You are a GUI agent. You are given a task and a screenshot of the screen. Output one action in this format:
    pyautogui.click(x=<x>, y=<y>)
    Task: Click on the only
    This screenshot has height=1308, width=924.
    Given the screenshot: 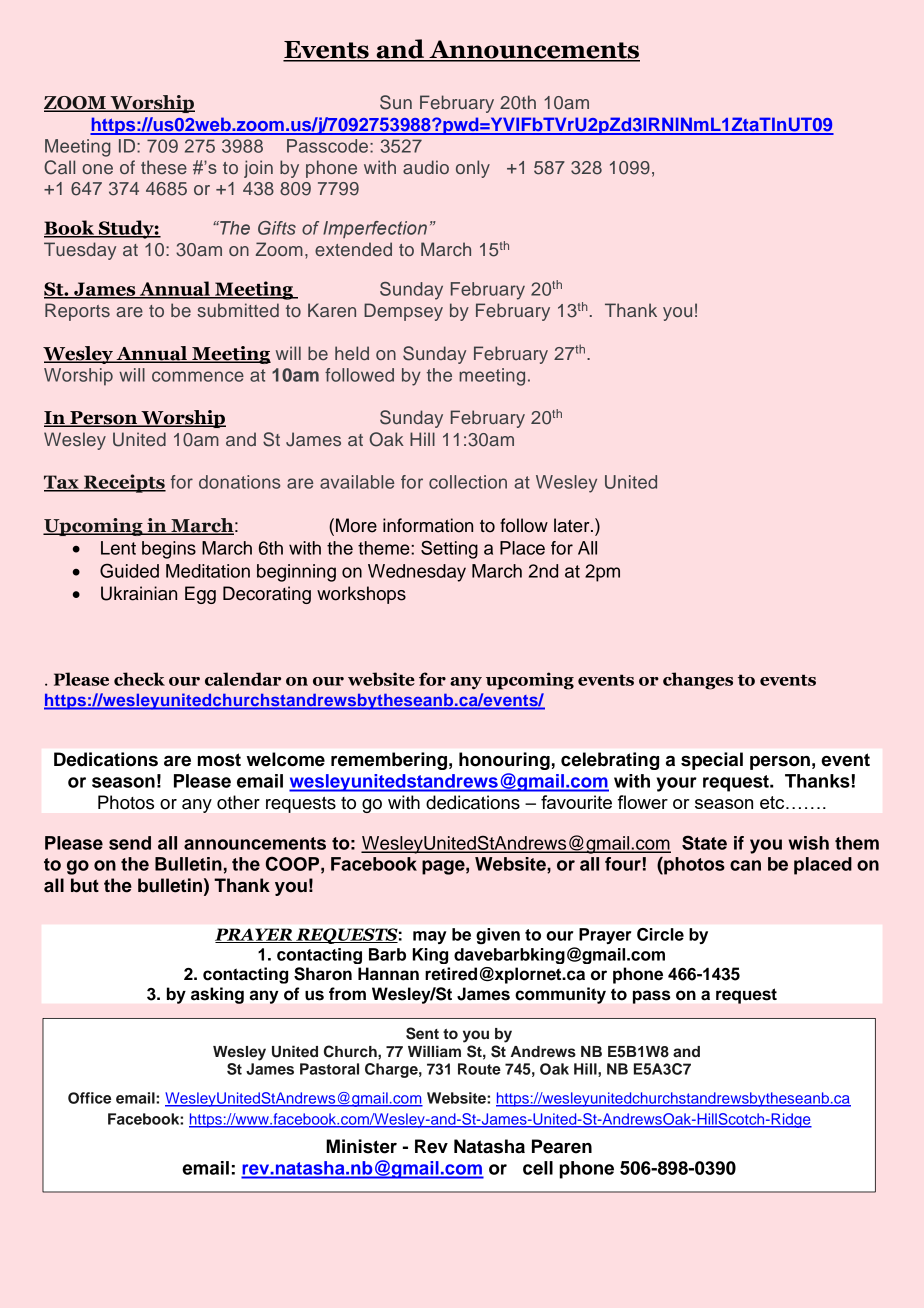 What is the action you would take?
    pyautogui.click(x=473, y=169)
